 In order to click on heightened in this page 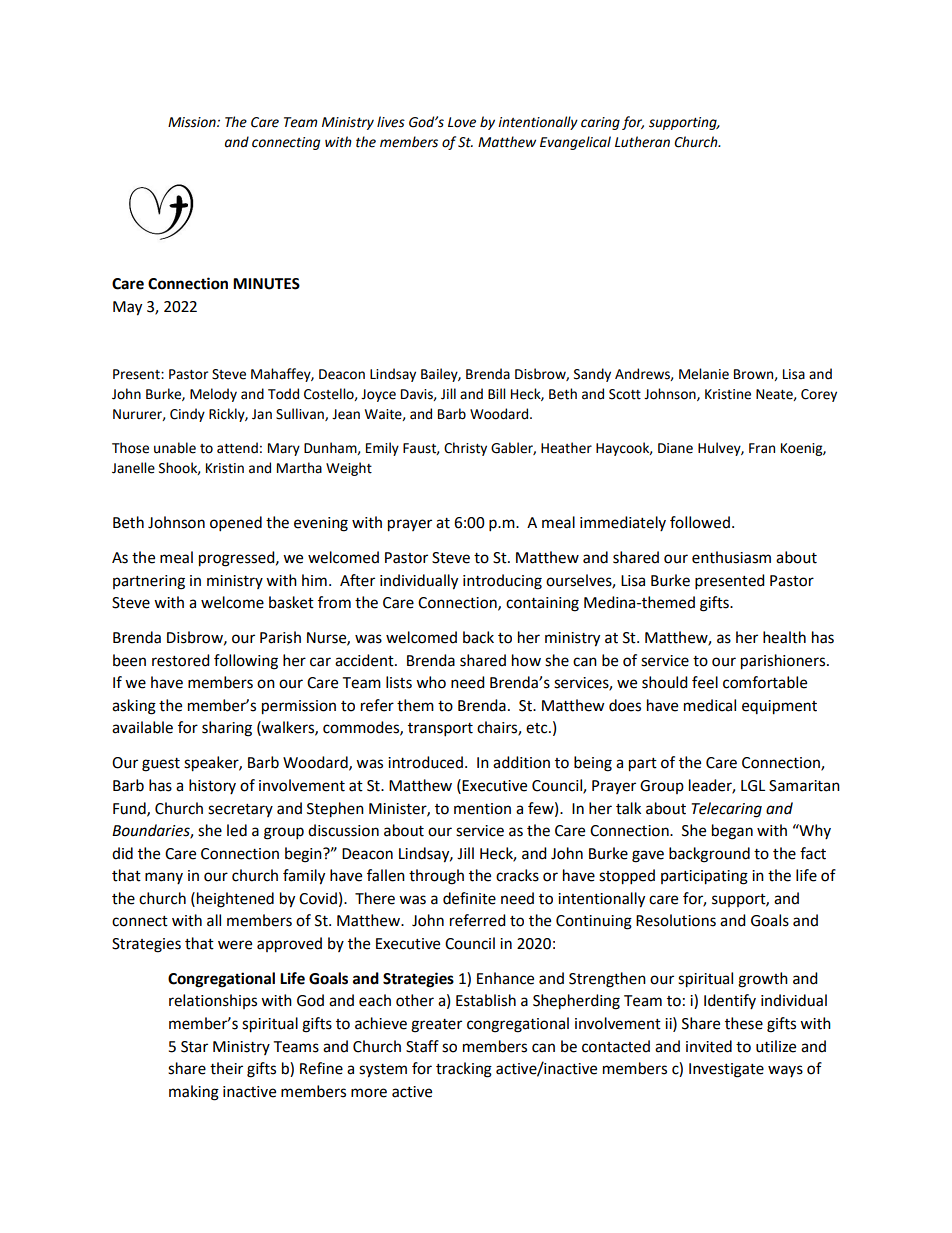, I will do `click(235, 900)`.
